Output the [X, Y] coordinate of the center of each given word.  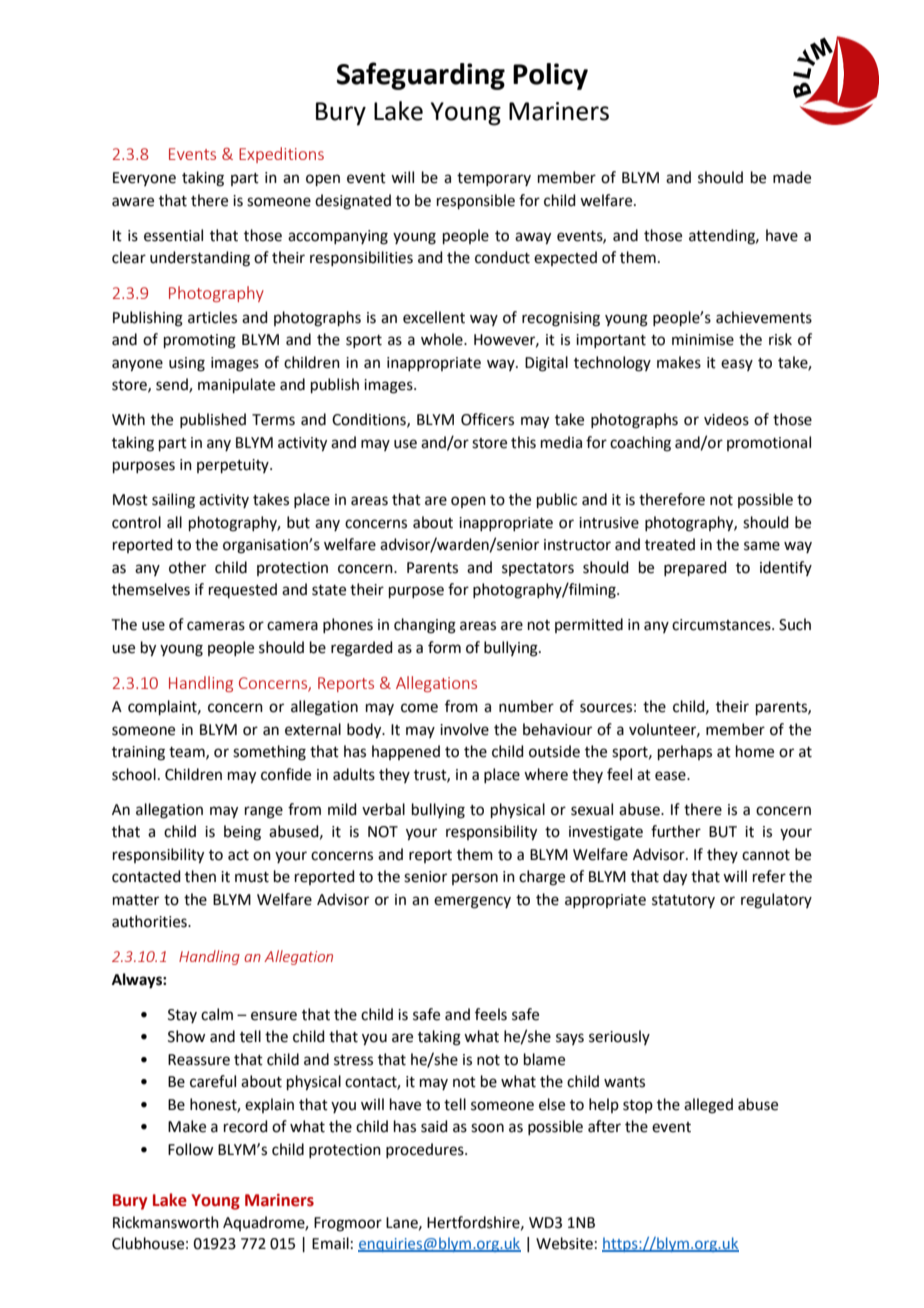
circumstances [722, 625]
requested [243, 590]
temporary [494, 179]
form [444, 647]
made [792, 177]
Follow [190, 1149]
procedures [426, 1150]
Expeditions [281, 155]
